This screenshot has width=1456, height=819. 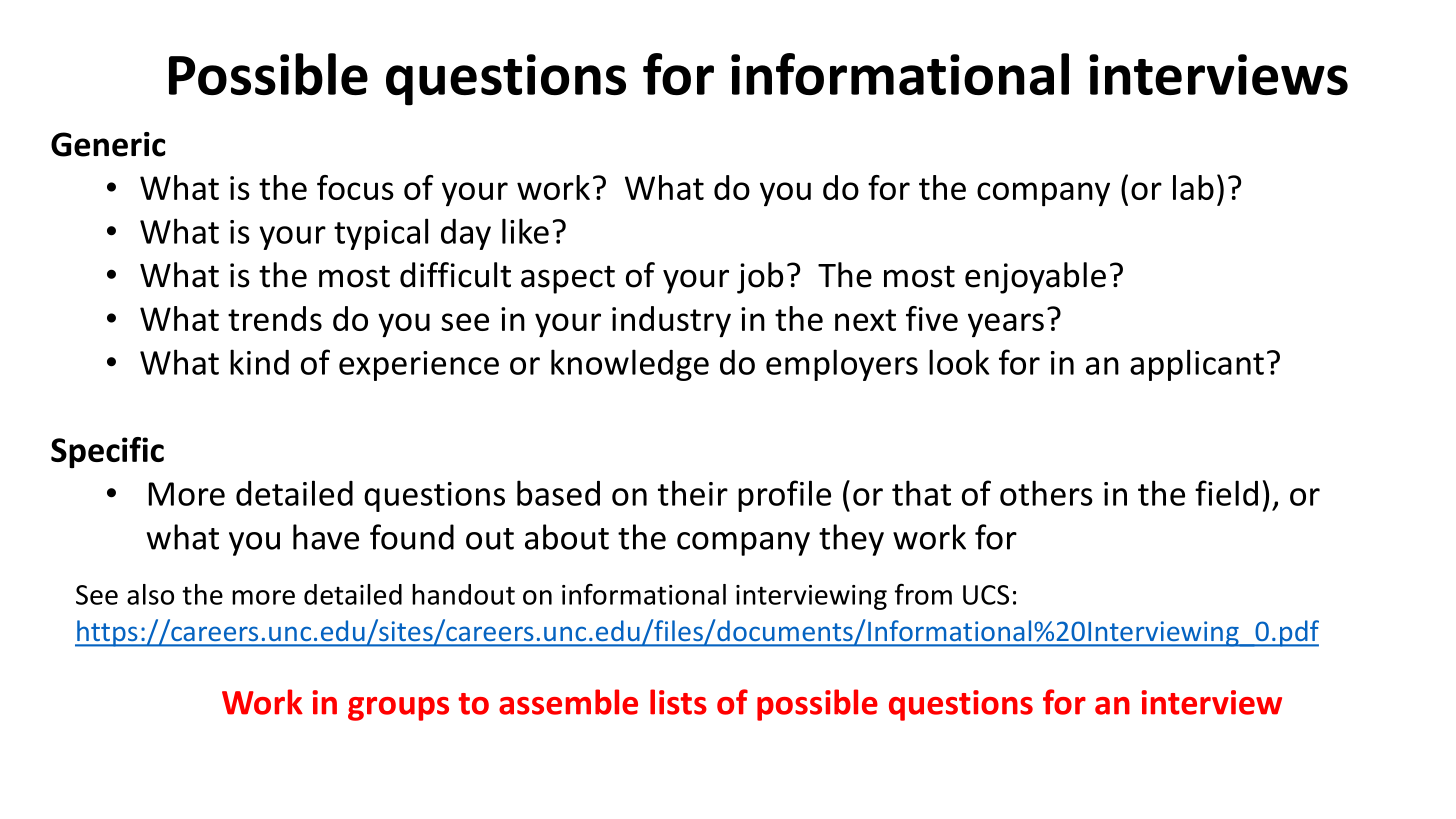 What do you see at coordinates (693, 493) in the screenshot?
I see `their` at bounding box center [693, 493].
